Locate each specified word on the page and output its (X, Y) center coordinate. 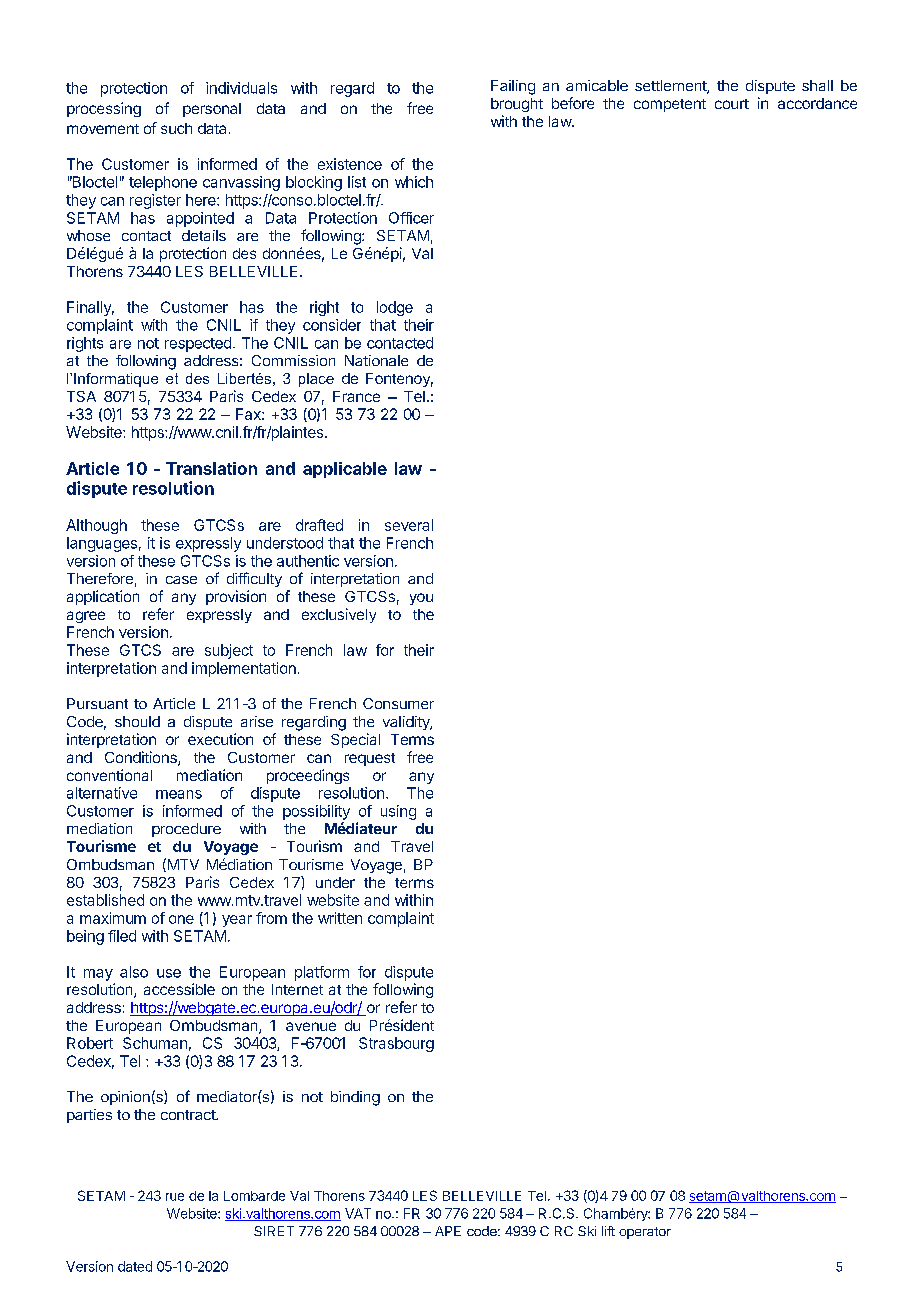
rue (175, 1197)
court (732, 104)
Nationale (376, 360)
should (137, 721)
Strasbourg (396, 1044)
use (169, 973)
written (340, 918)
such (176, 128)
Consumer (398, 703)
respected (198, 344)
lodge (395, 308)
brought (517, 105)
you (421, 599)
